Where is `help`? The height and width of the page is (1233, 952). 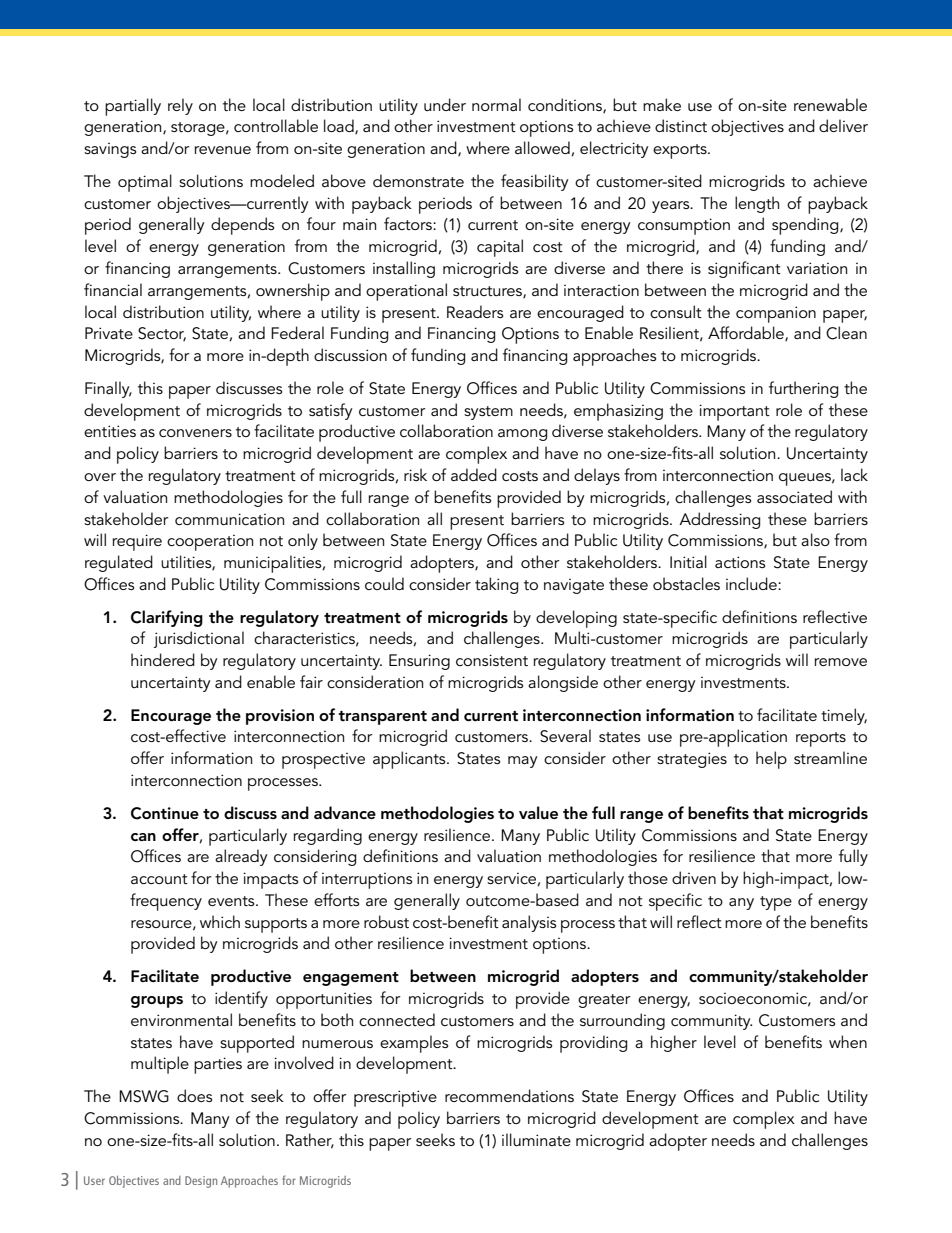
help is located at coordinates (771, 760).
